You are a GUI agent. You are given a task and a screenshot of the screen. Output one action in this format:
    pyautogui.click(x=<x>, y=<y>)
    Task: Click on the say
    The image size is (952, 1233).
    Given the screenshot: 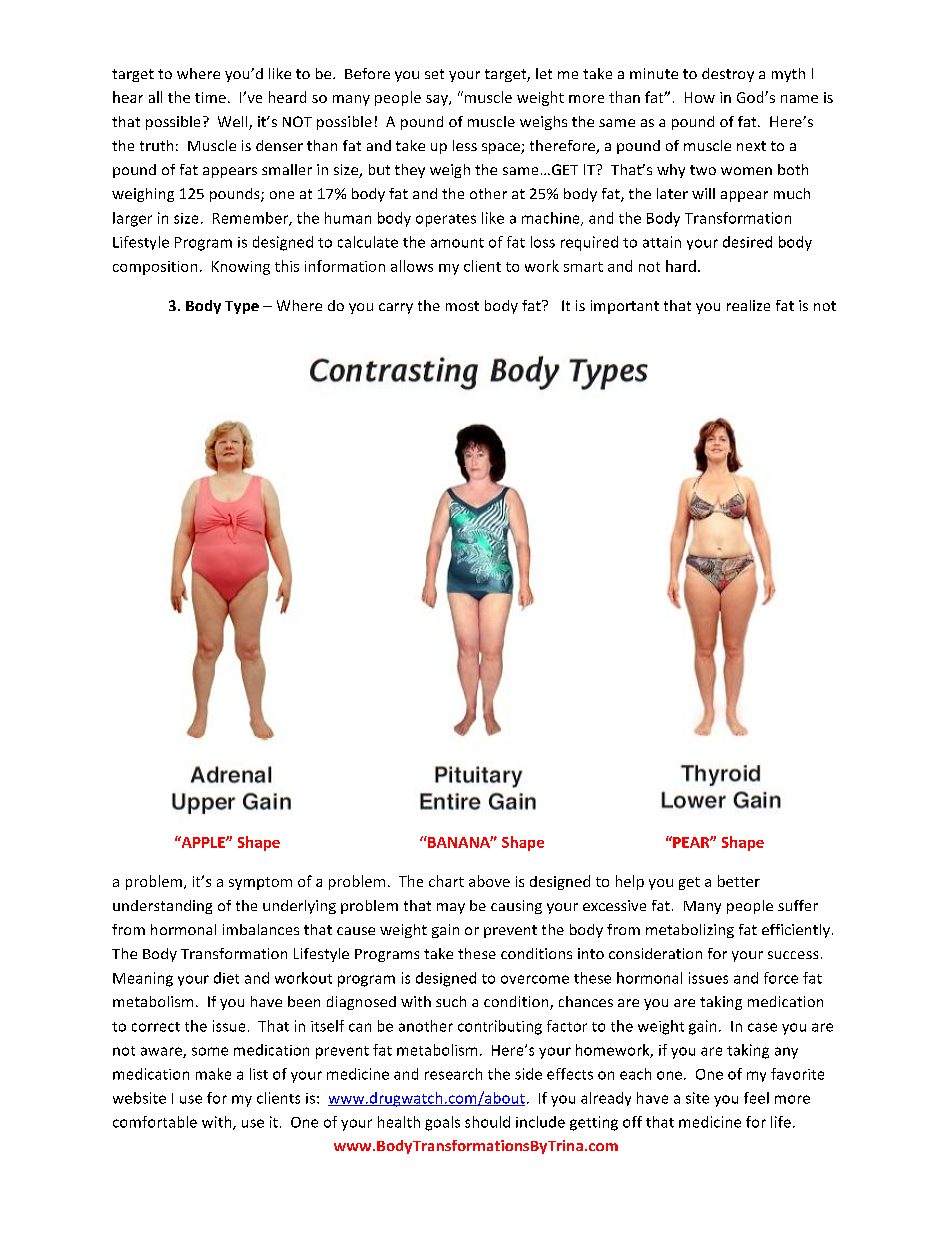 What is the action you would take?
    pyautogui.click(x=438, y=100)
